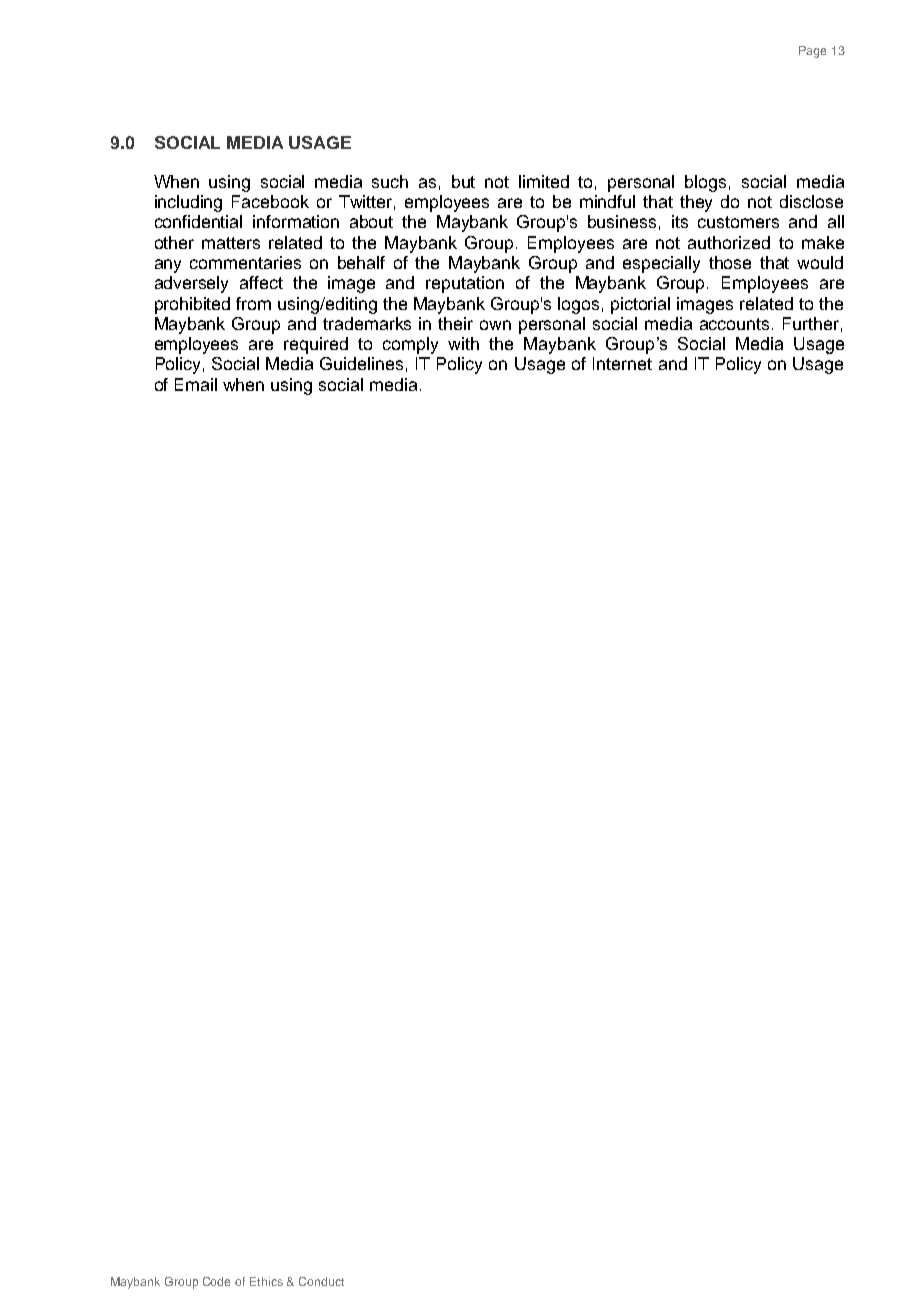 This page has width=924, height=1308. I want to click on Code, so click(216, 1281).
